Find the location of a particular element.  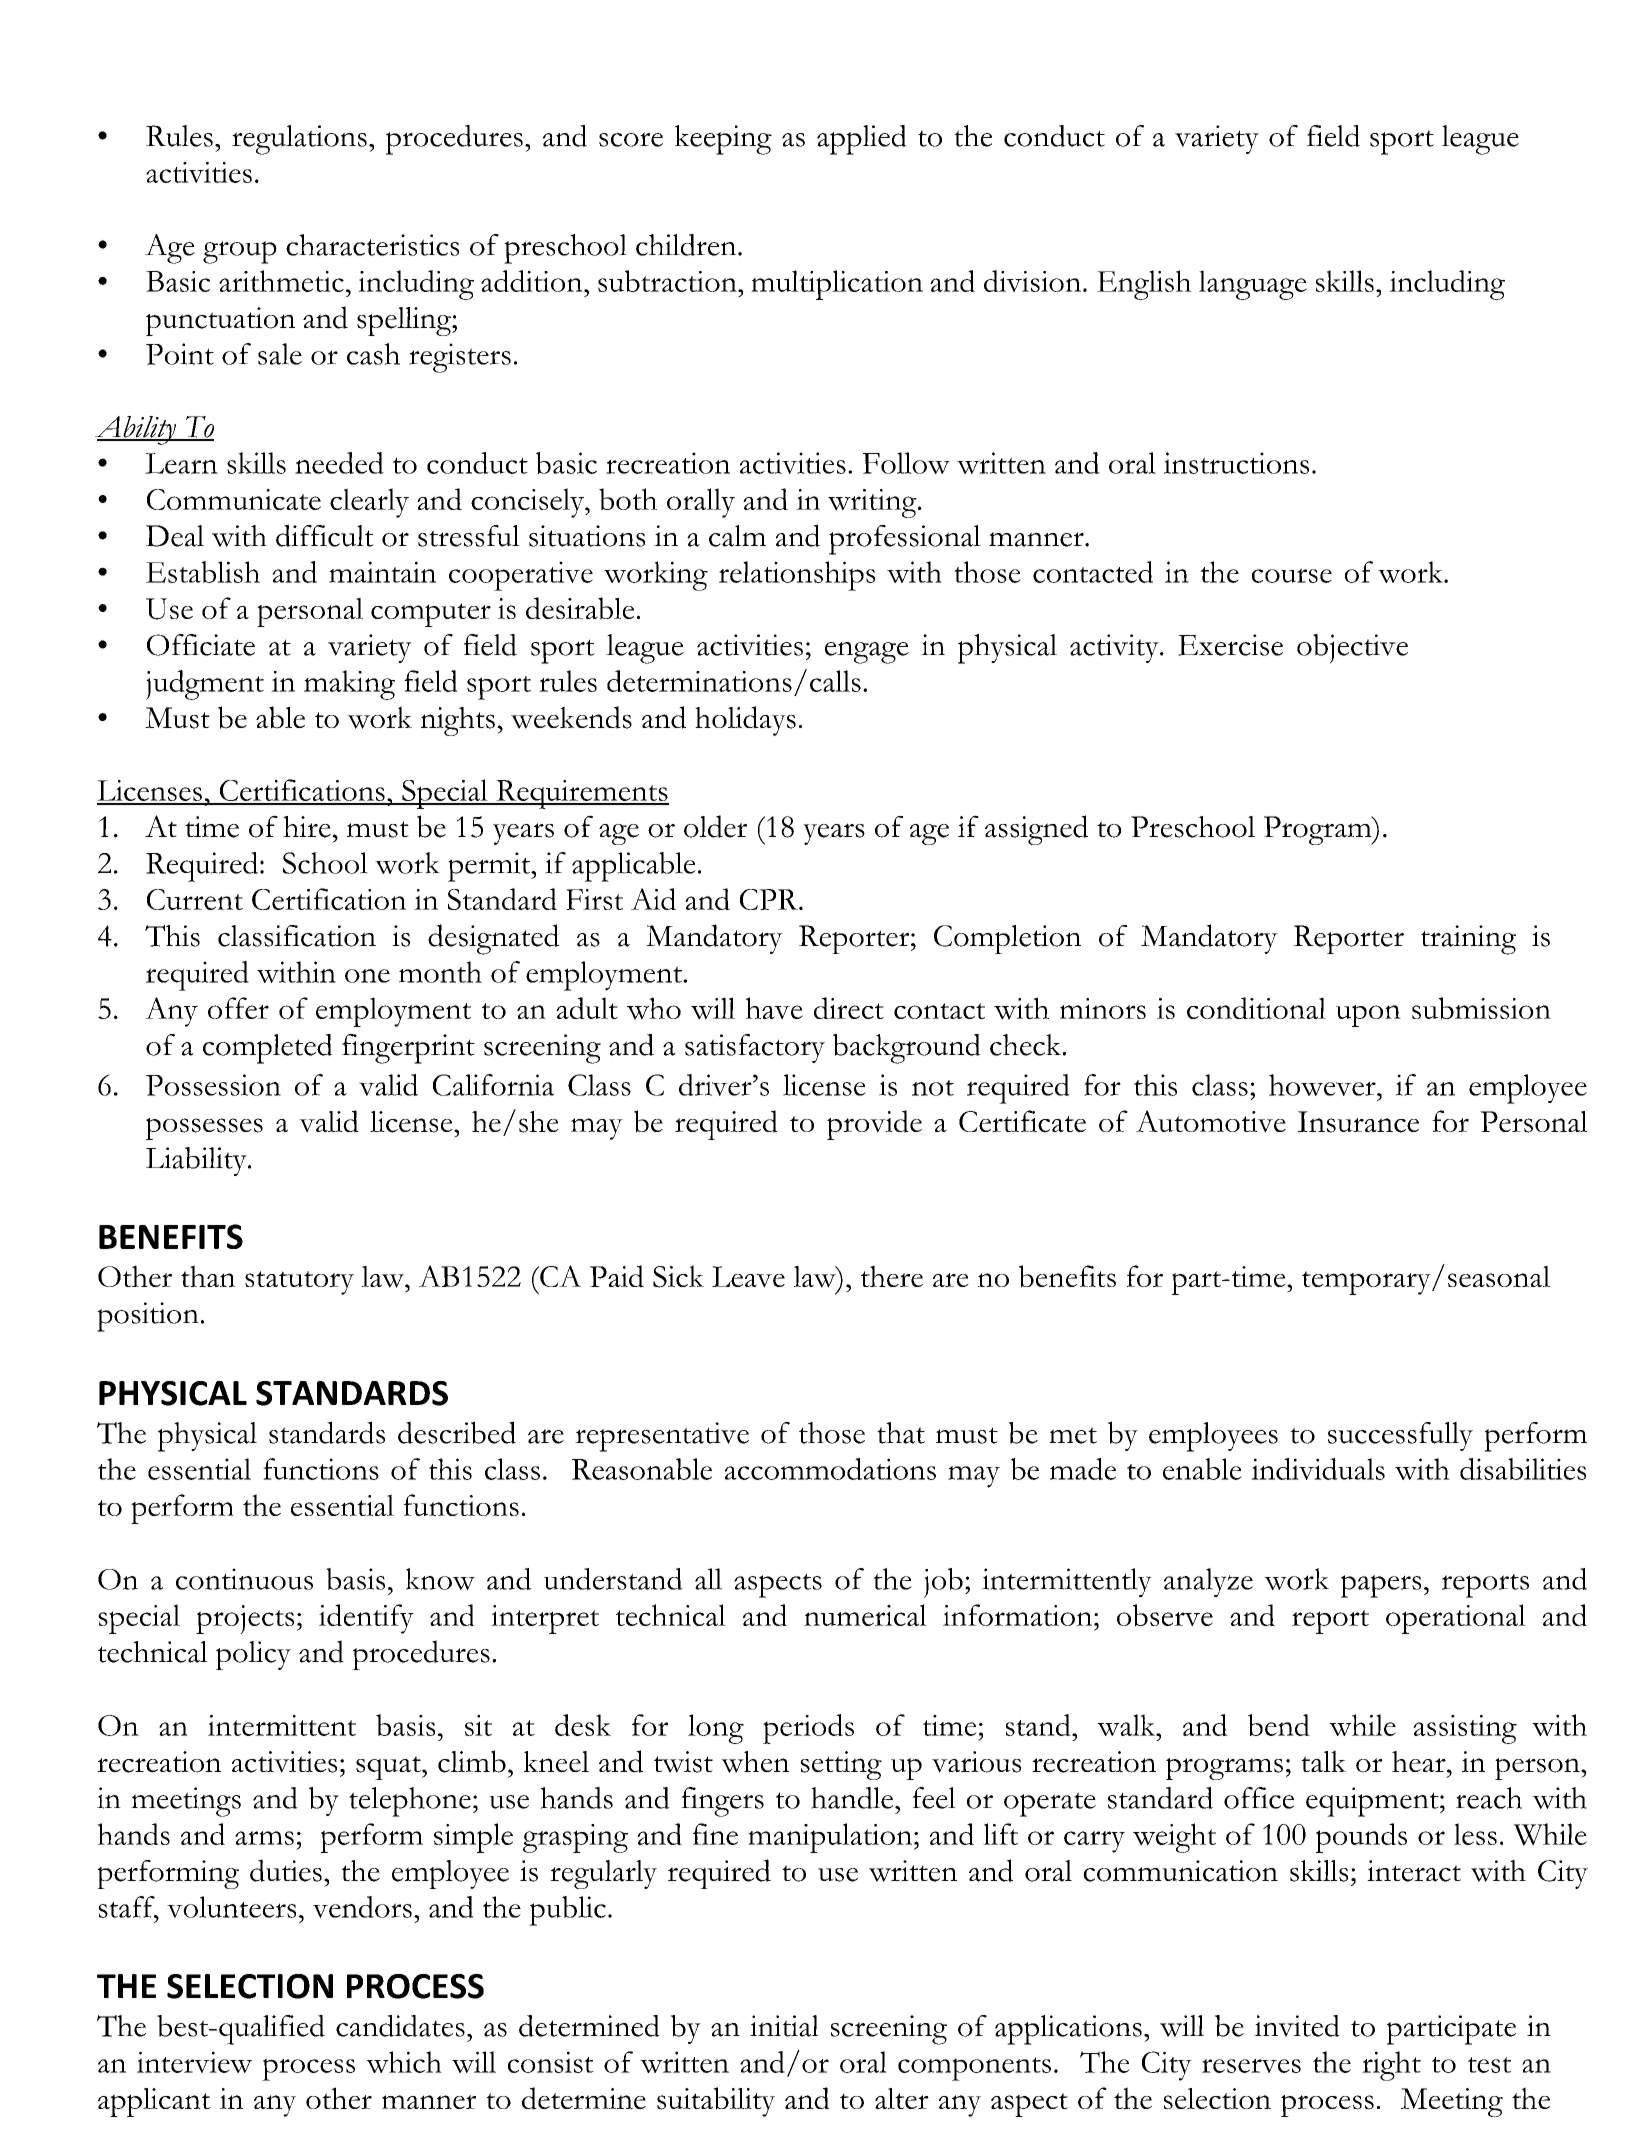

applied is located at coordinates (862, 140).
